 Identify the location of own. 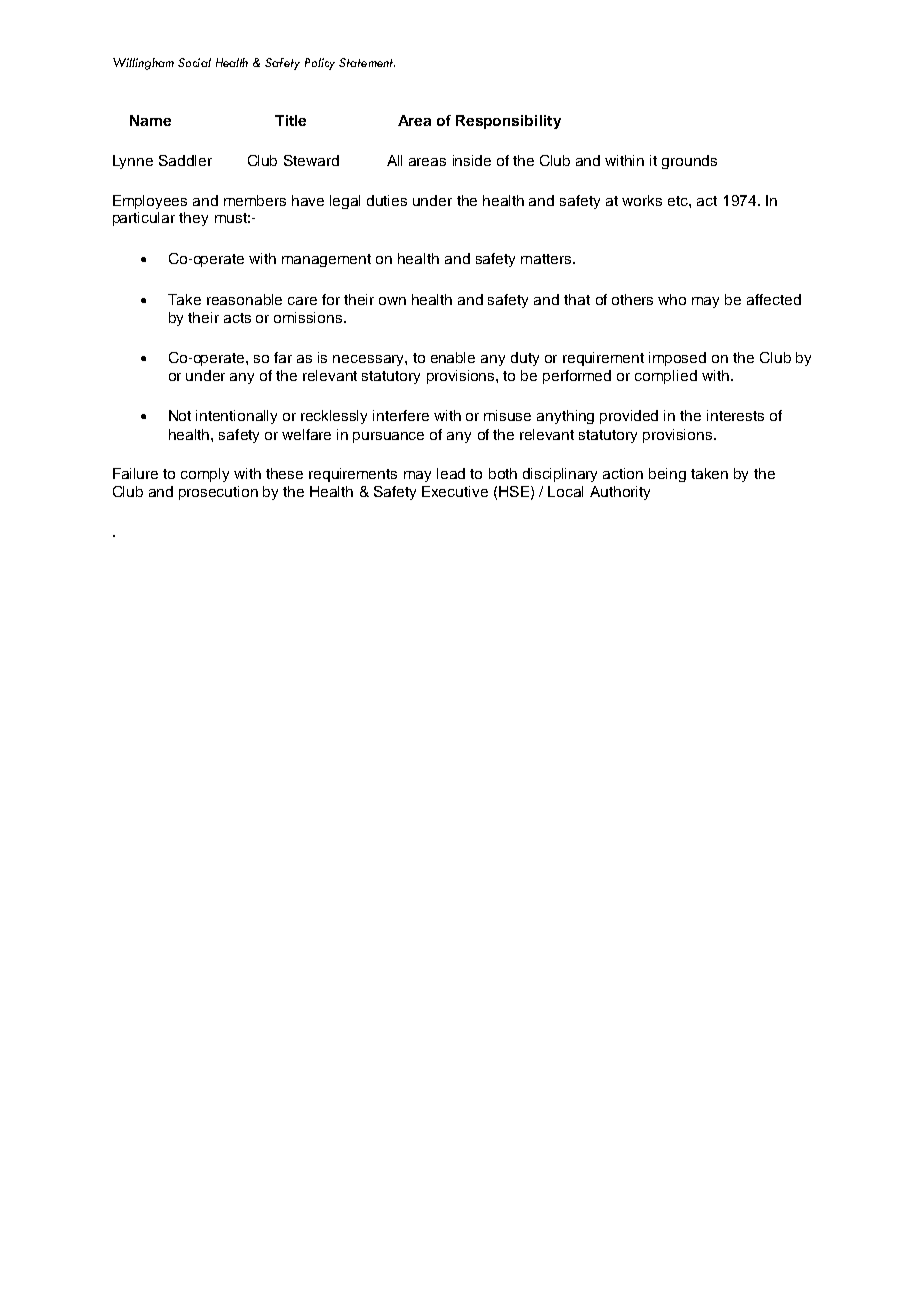
(392, 301).
